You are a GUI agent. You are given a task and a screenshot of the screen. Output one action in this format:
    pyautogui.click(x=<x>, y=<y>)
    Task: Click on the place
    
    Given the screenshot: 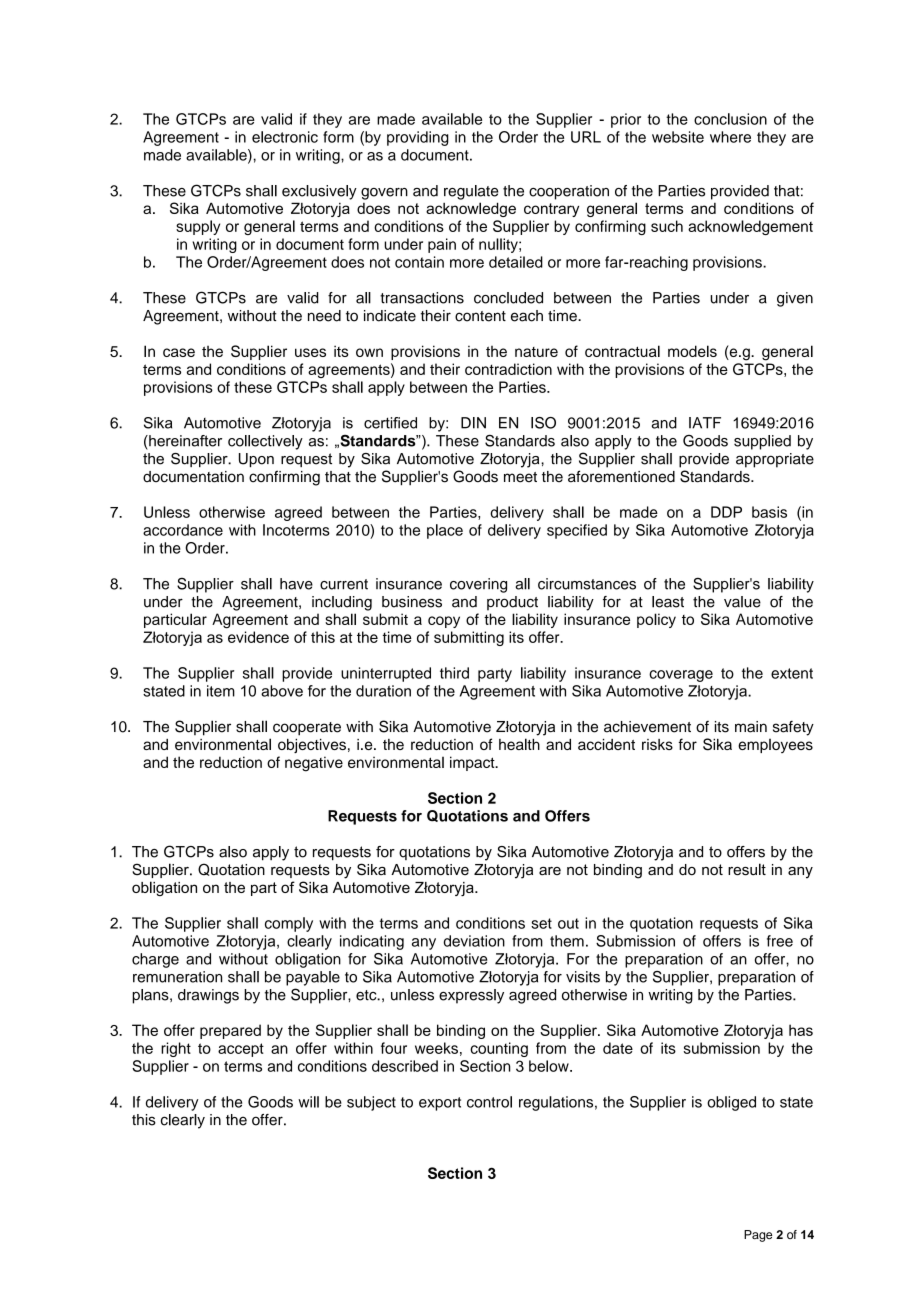 What is the action you would take?
    pyautogui.click(x=445, y=531)
